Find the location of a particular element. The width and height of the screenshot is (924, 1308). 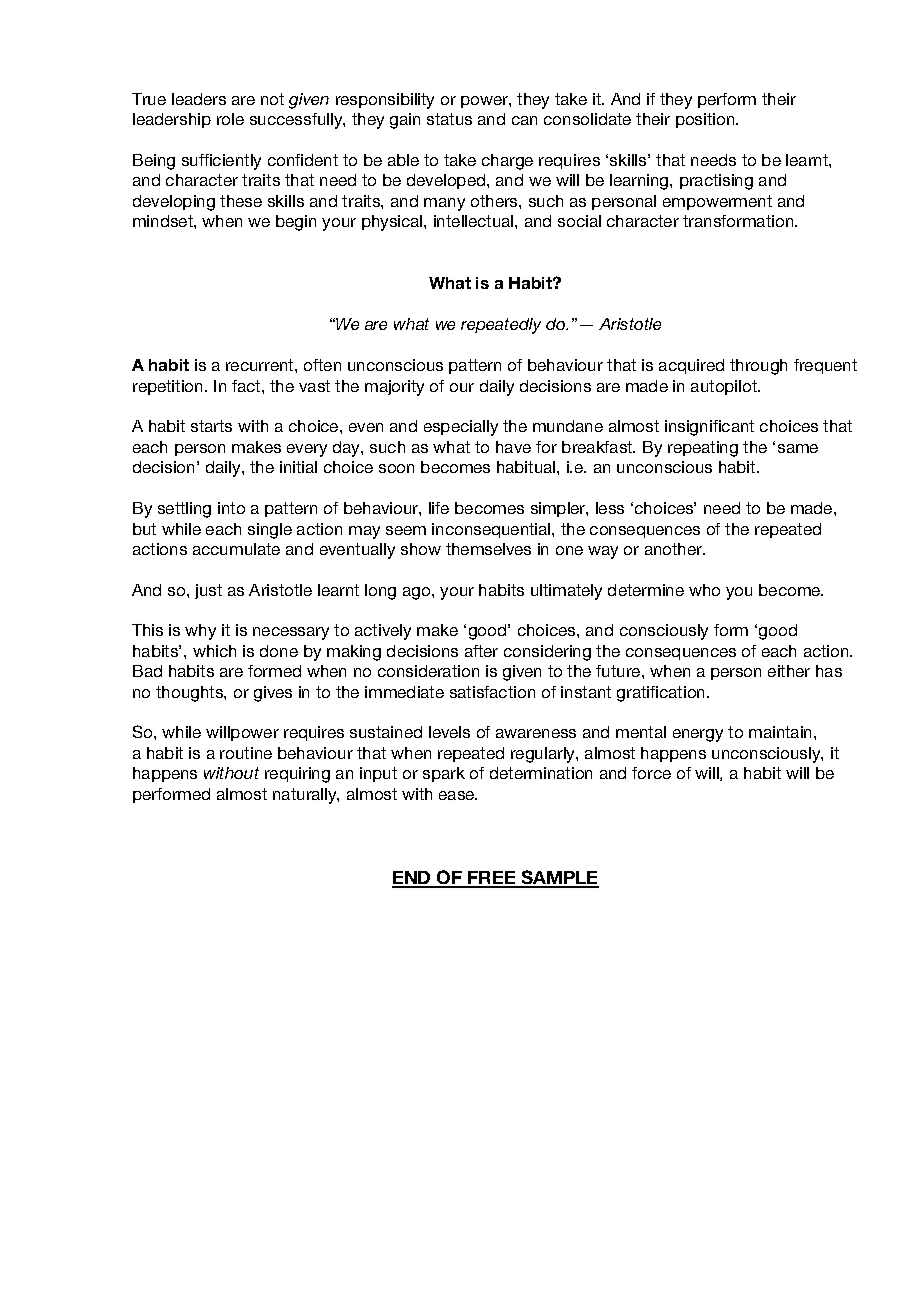

force is located at coordinates (651, 773).
